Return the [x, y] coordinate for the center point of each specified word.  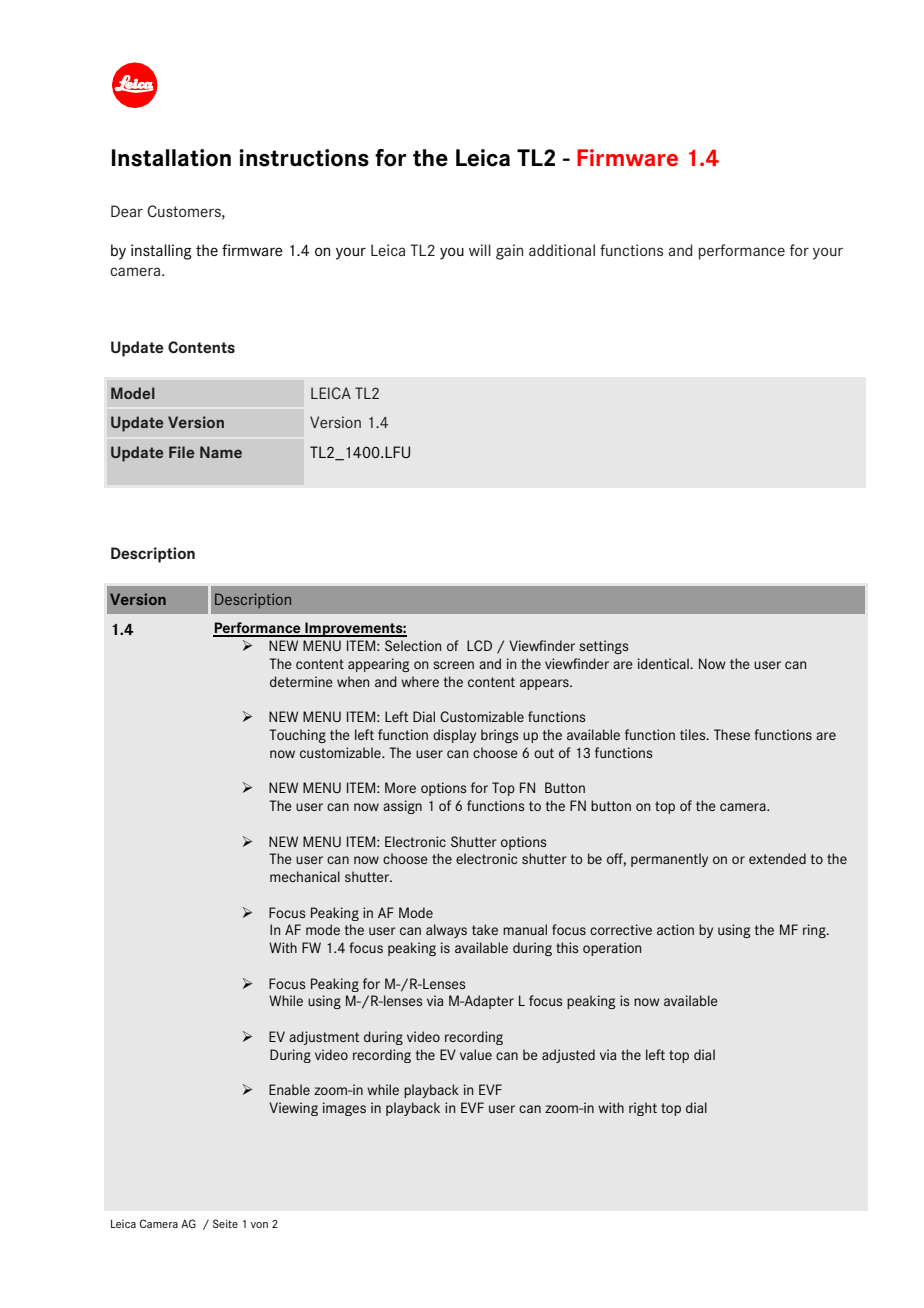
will [480, 250]
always [446, 931]
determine [301, 681]
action [675, 929]
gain [509, 252]
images [344, 1109]
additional [562, 250]
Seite [225, 1223]
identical [664, 663]
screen [453, 665]
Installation [171, 158]
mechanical [305, 876]
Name [221, 452]
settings [603, 647]
